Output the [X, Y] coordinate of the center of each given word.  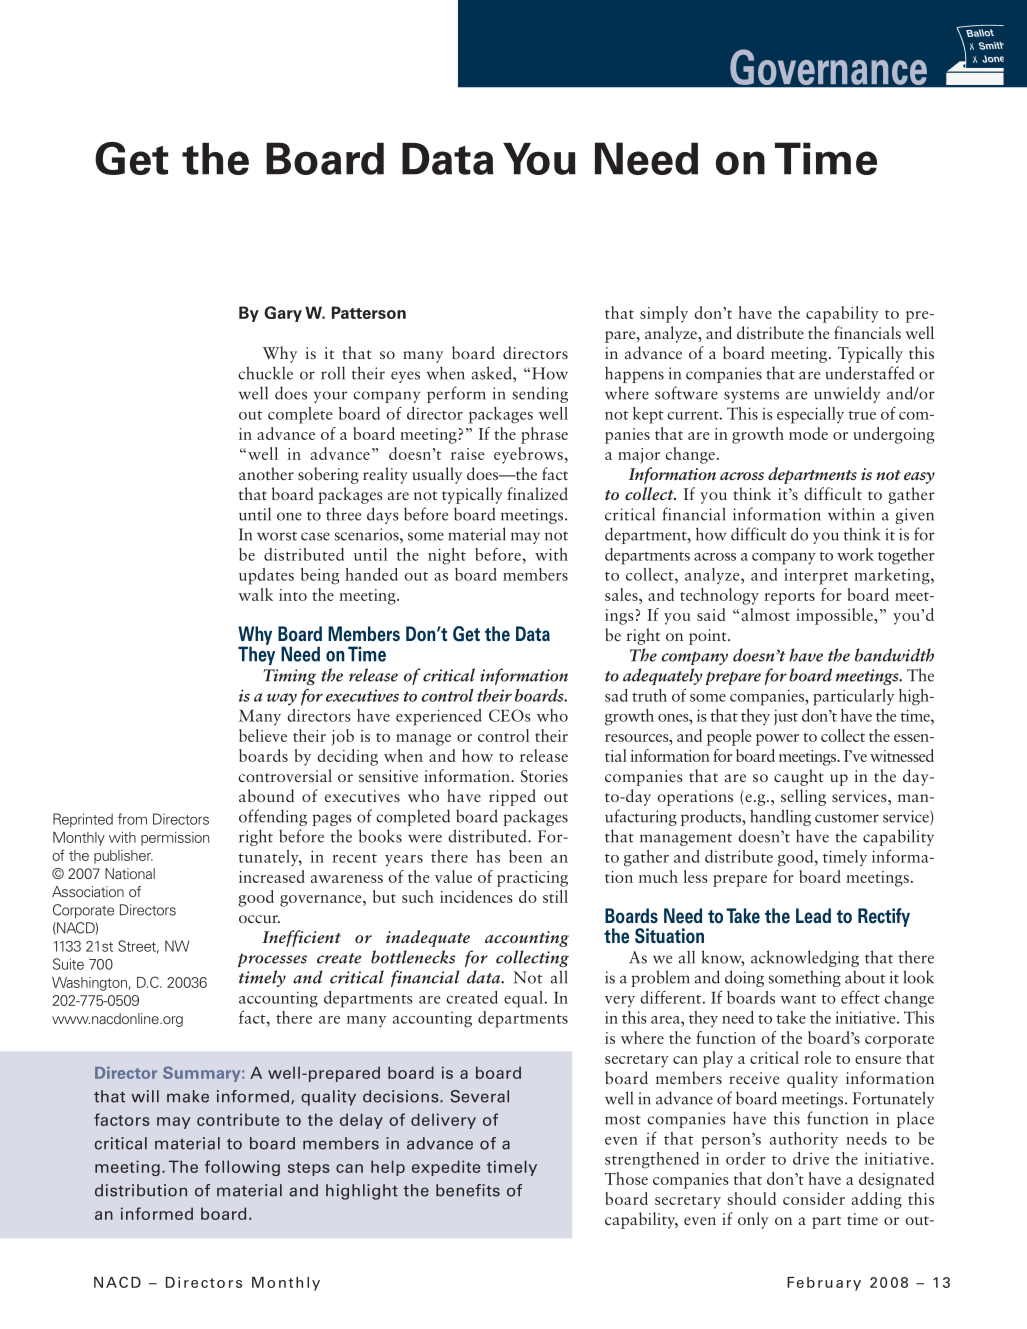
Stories [544, 776]
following [242, 1168]
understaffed [870, 373]
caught [799, 777]
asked [493, 373]
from [132, 819]
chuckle [265, 373]
